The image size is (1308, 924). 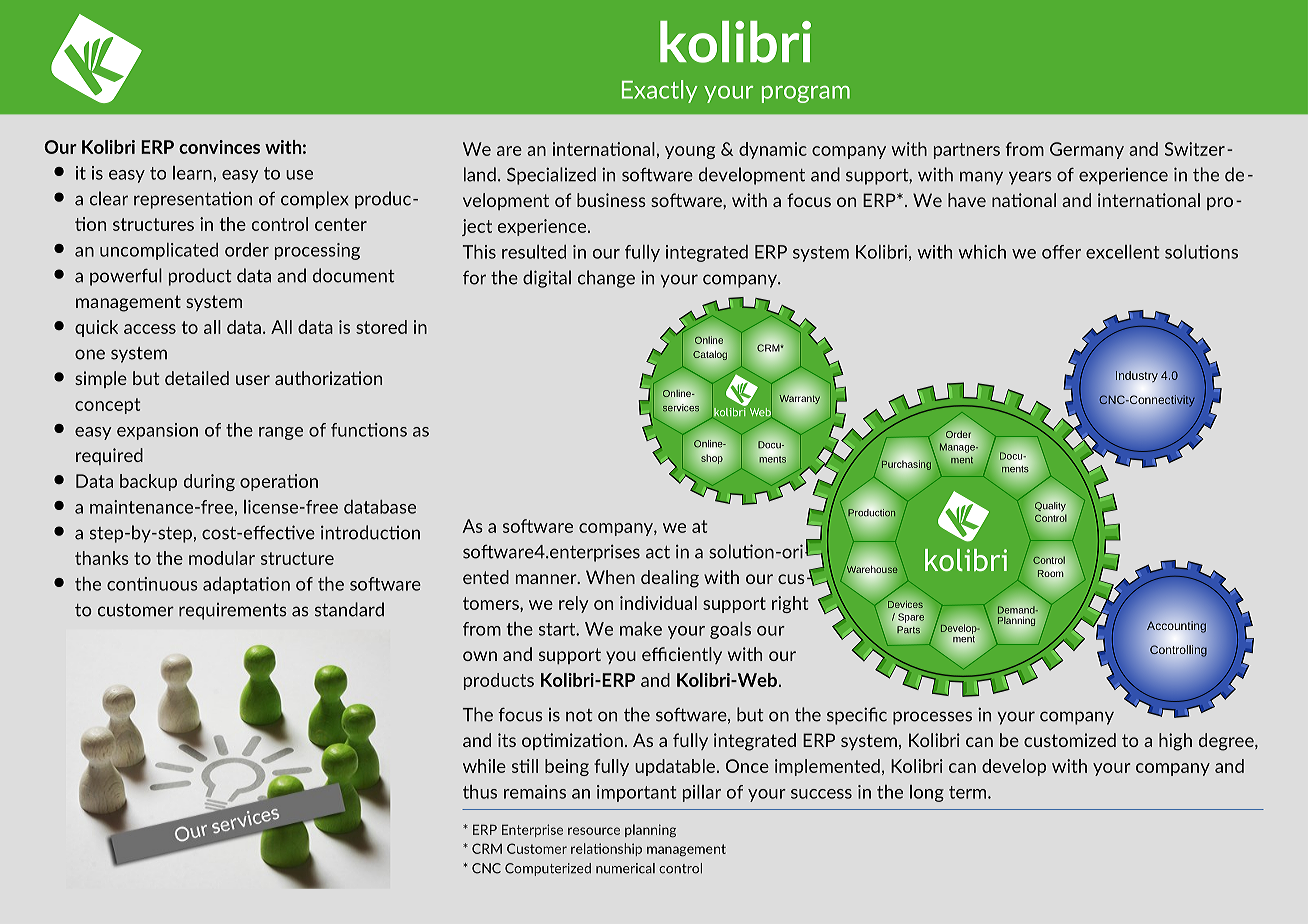 What do you see at coordinates (967, 151) in the screenshot?
I see `partners` at bounding box center [967, 151].
